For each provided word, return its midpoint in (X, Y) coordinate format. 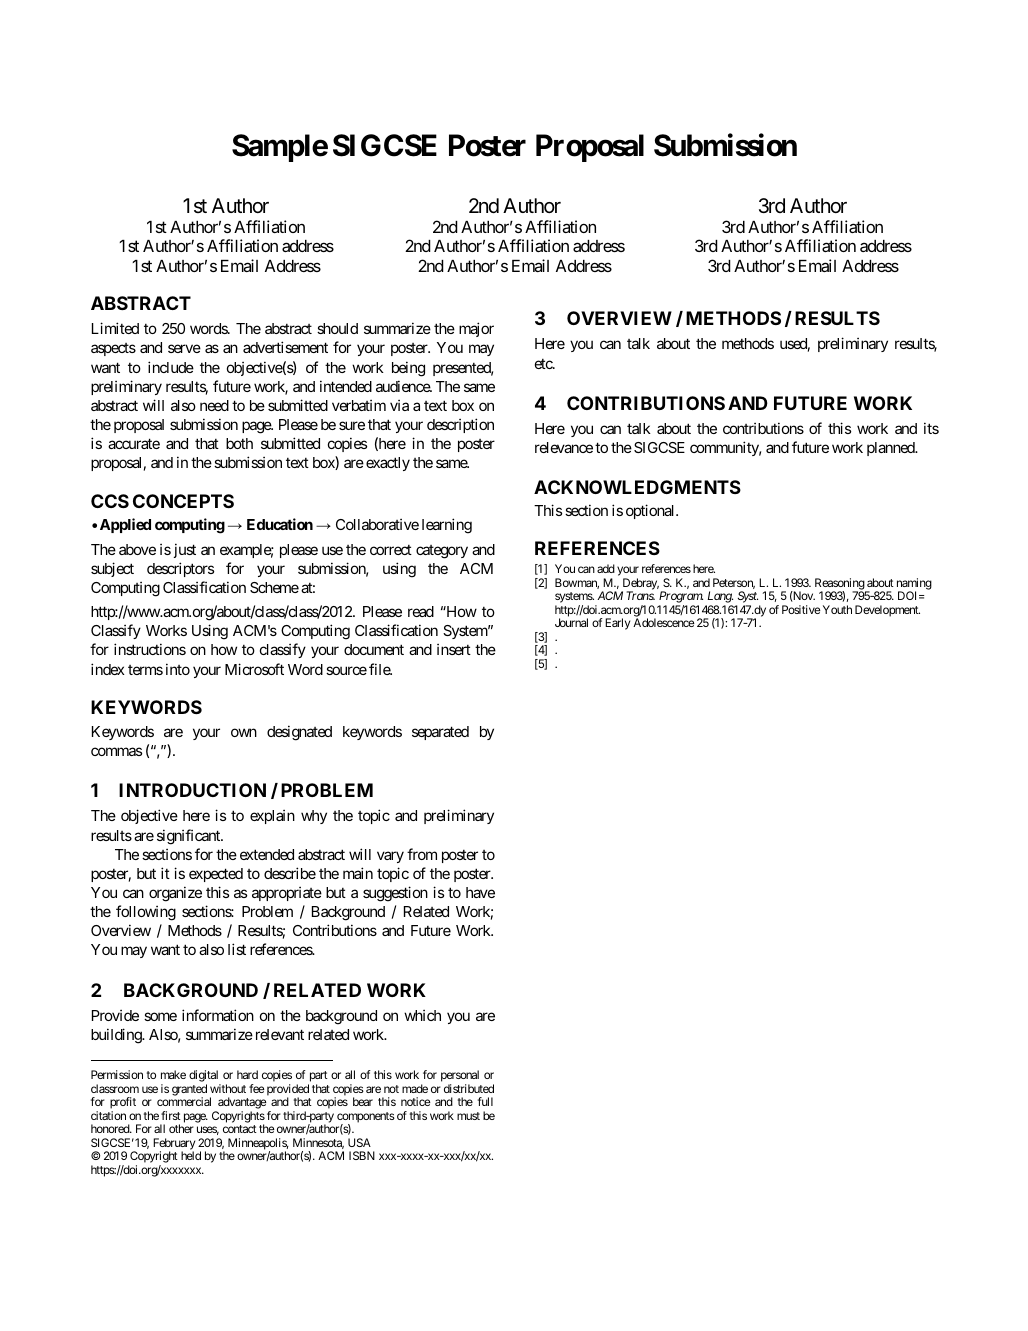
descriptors (180, 569)
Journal (571, 622)
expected (216, 875)
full (485, 1101)
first (171, 1115)
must (468, 1116)
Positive (801, 609)
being (408, 369)
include (171, 367)
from (422, 854)
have (480, 892)
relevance (564, 447)
